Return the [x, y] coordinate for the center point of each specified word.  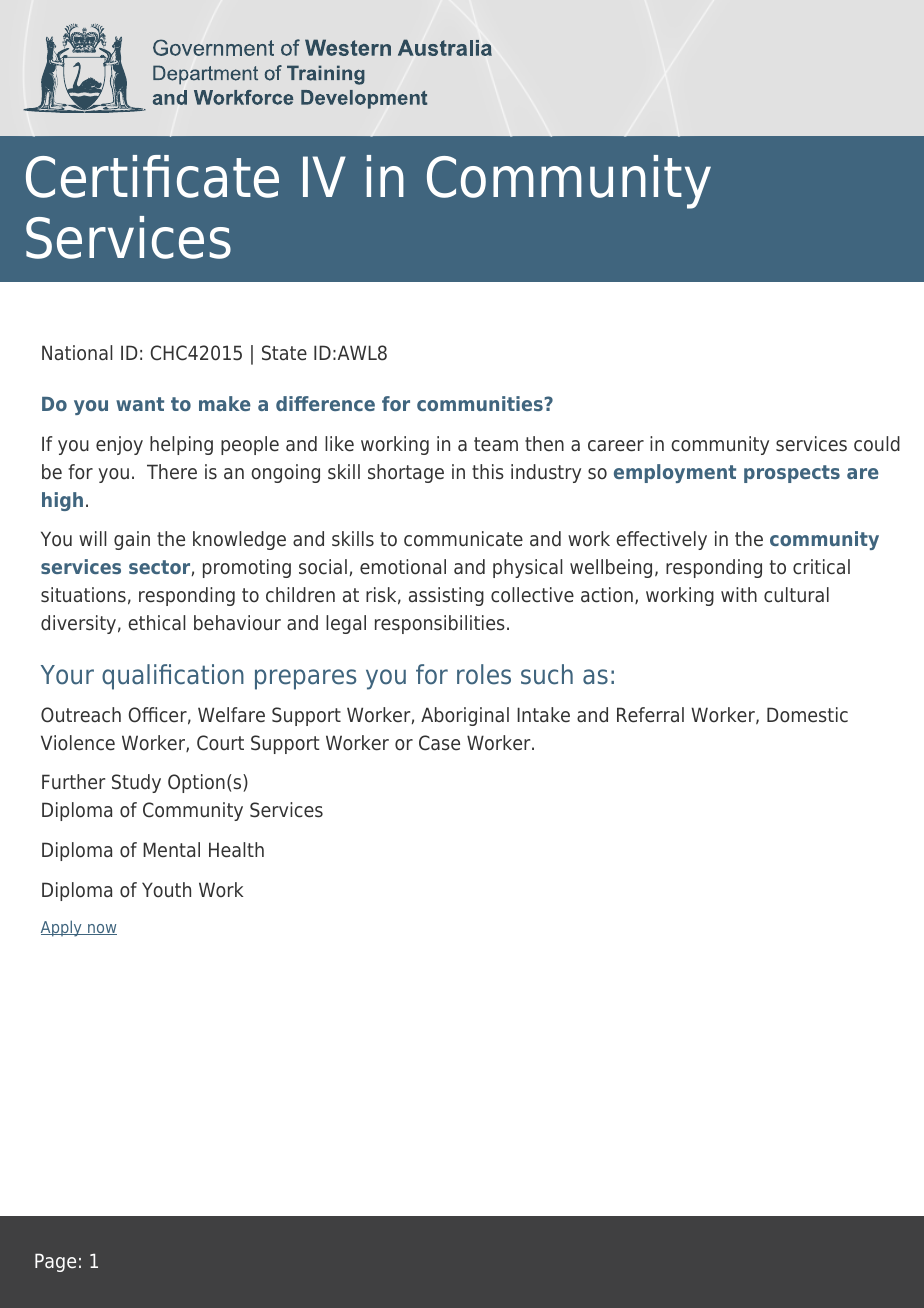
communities [480, 403]
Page [55, 1262]
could [877, 444]
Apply [62, 928]
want [140, 404]
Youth [166, 890]
